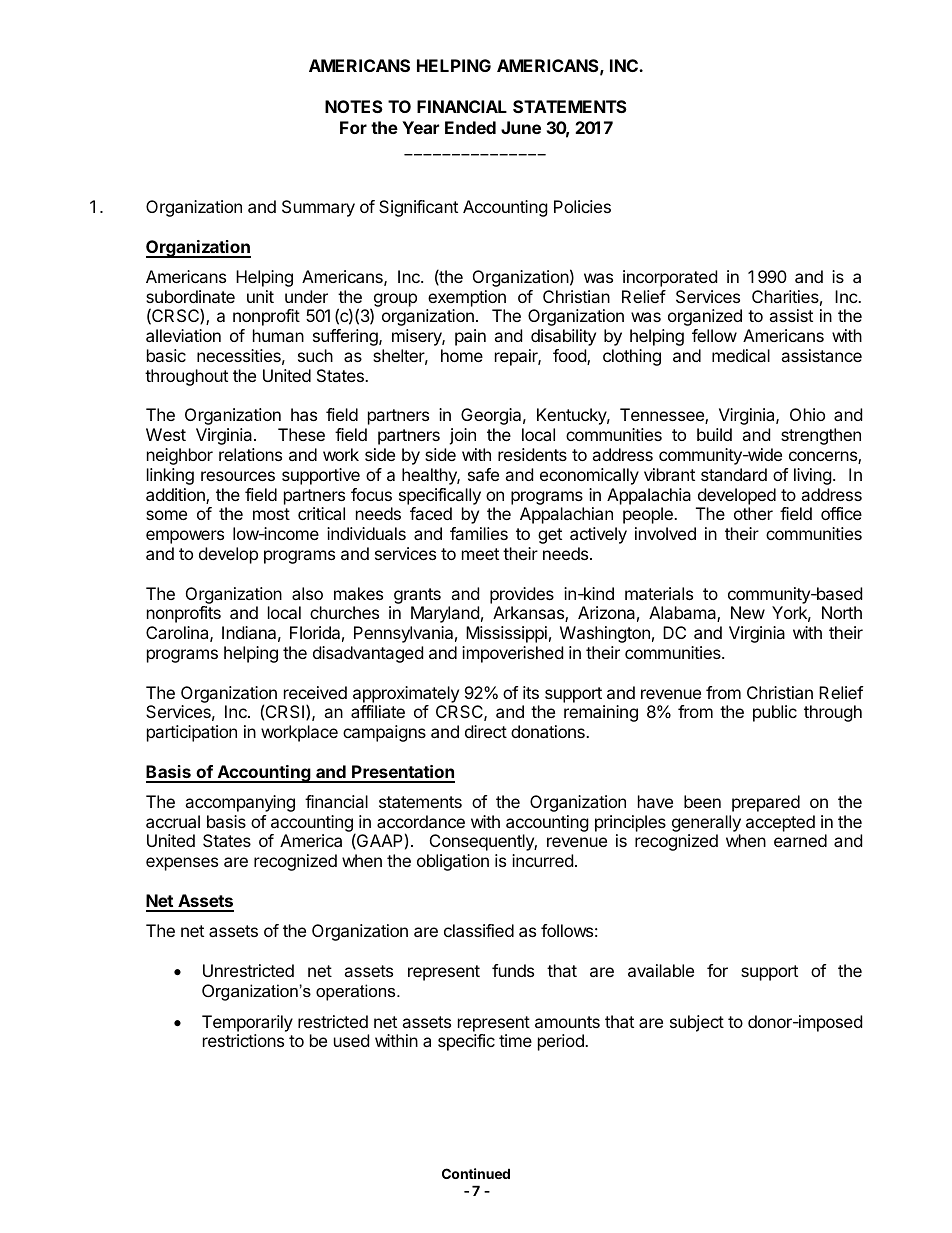 The width and height of the screenshot is (952, 1233). Describe the element at coordinates (697, 1023) in the screenshot. I see `subject` at that location.
